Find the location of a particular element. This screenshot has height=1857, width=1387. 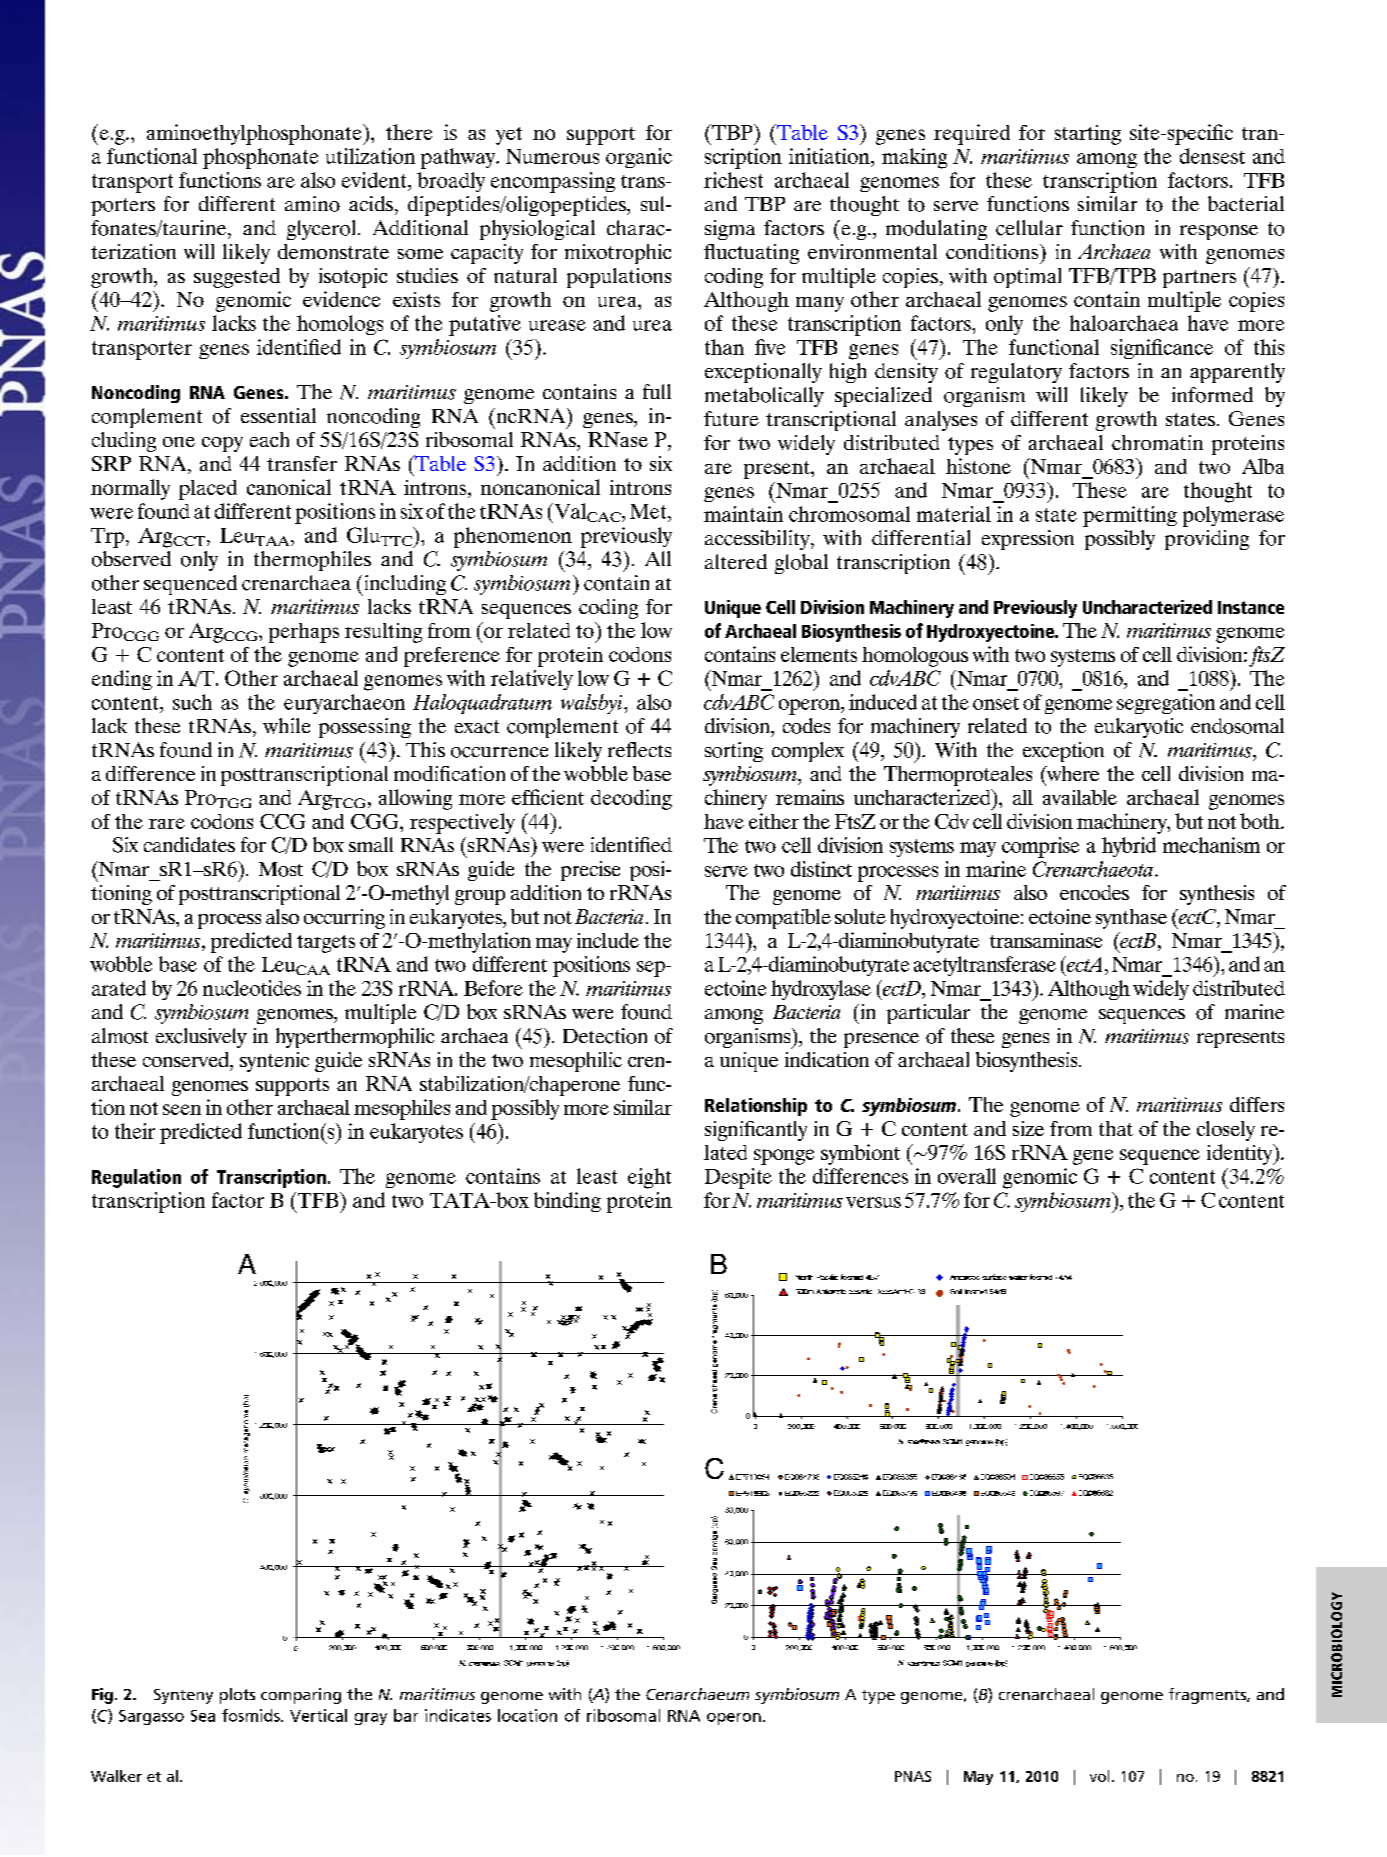

glycerol is located at coordinates (321, 230).
